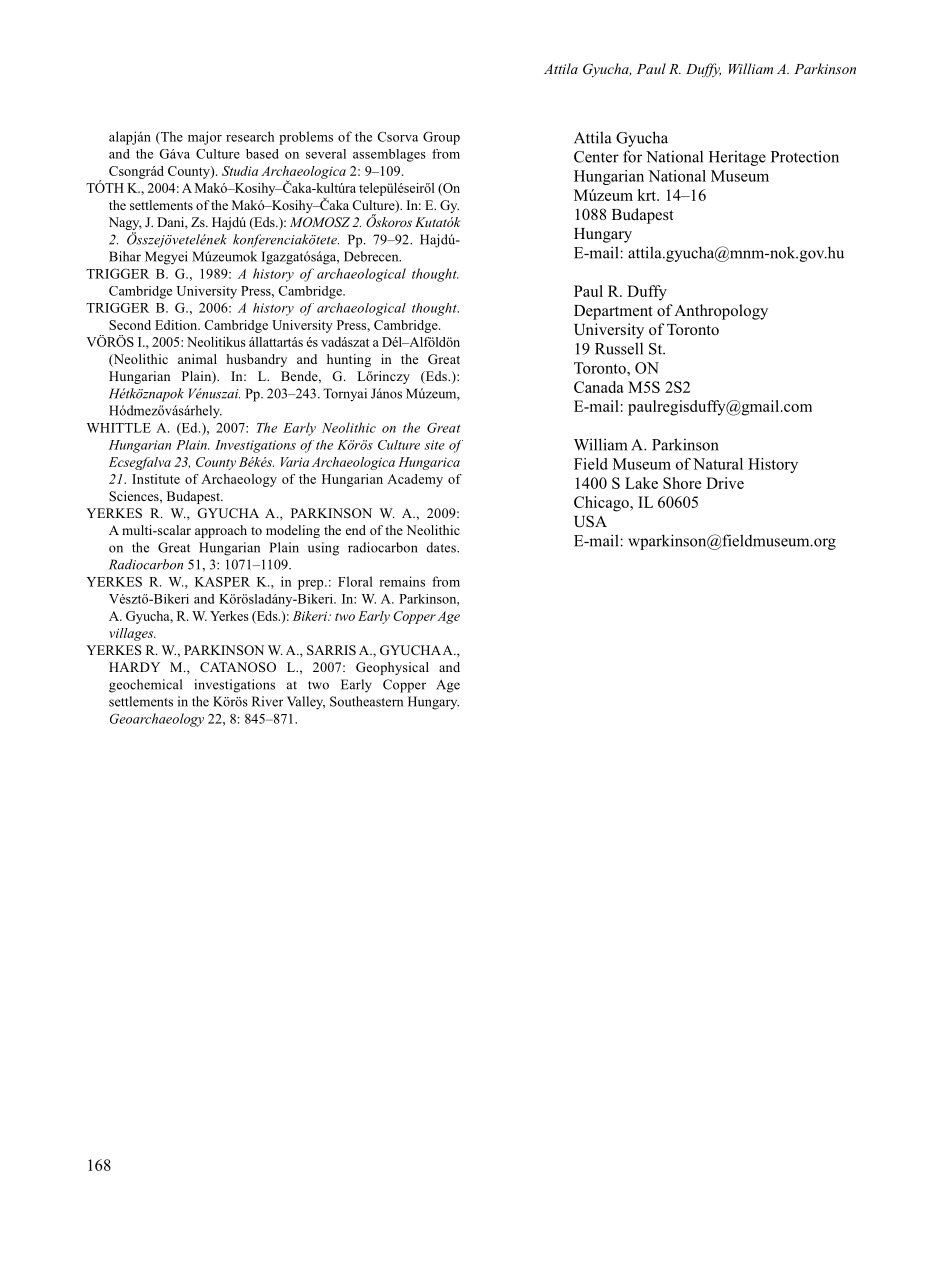  I want to click on WHITTLE, so click(119, 428).
